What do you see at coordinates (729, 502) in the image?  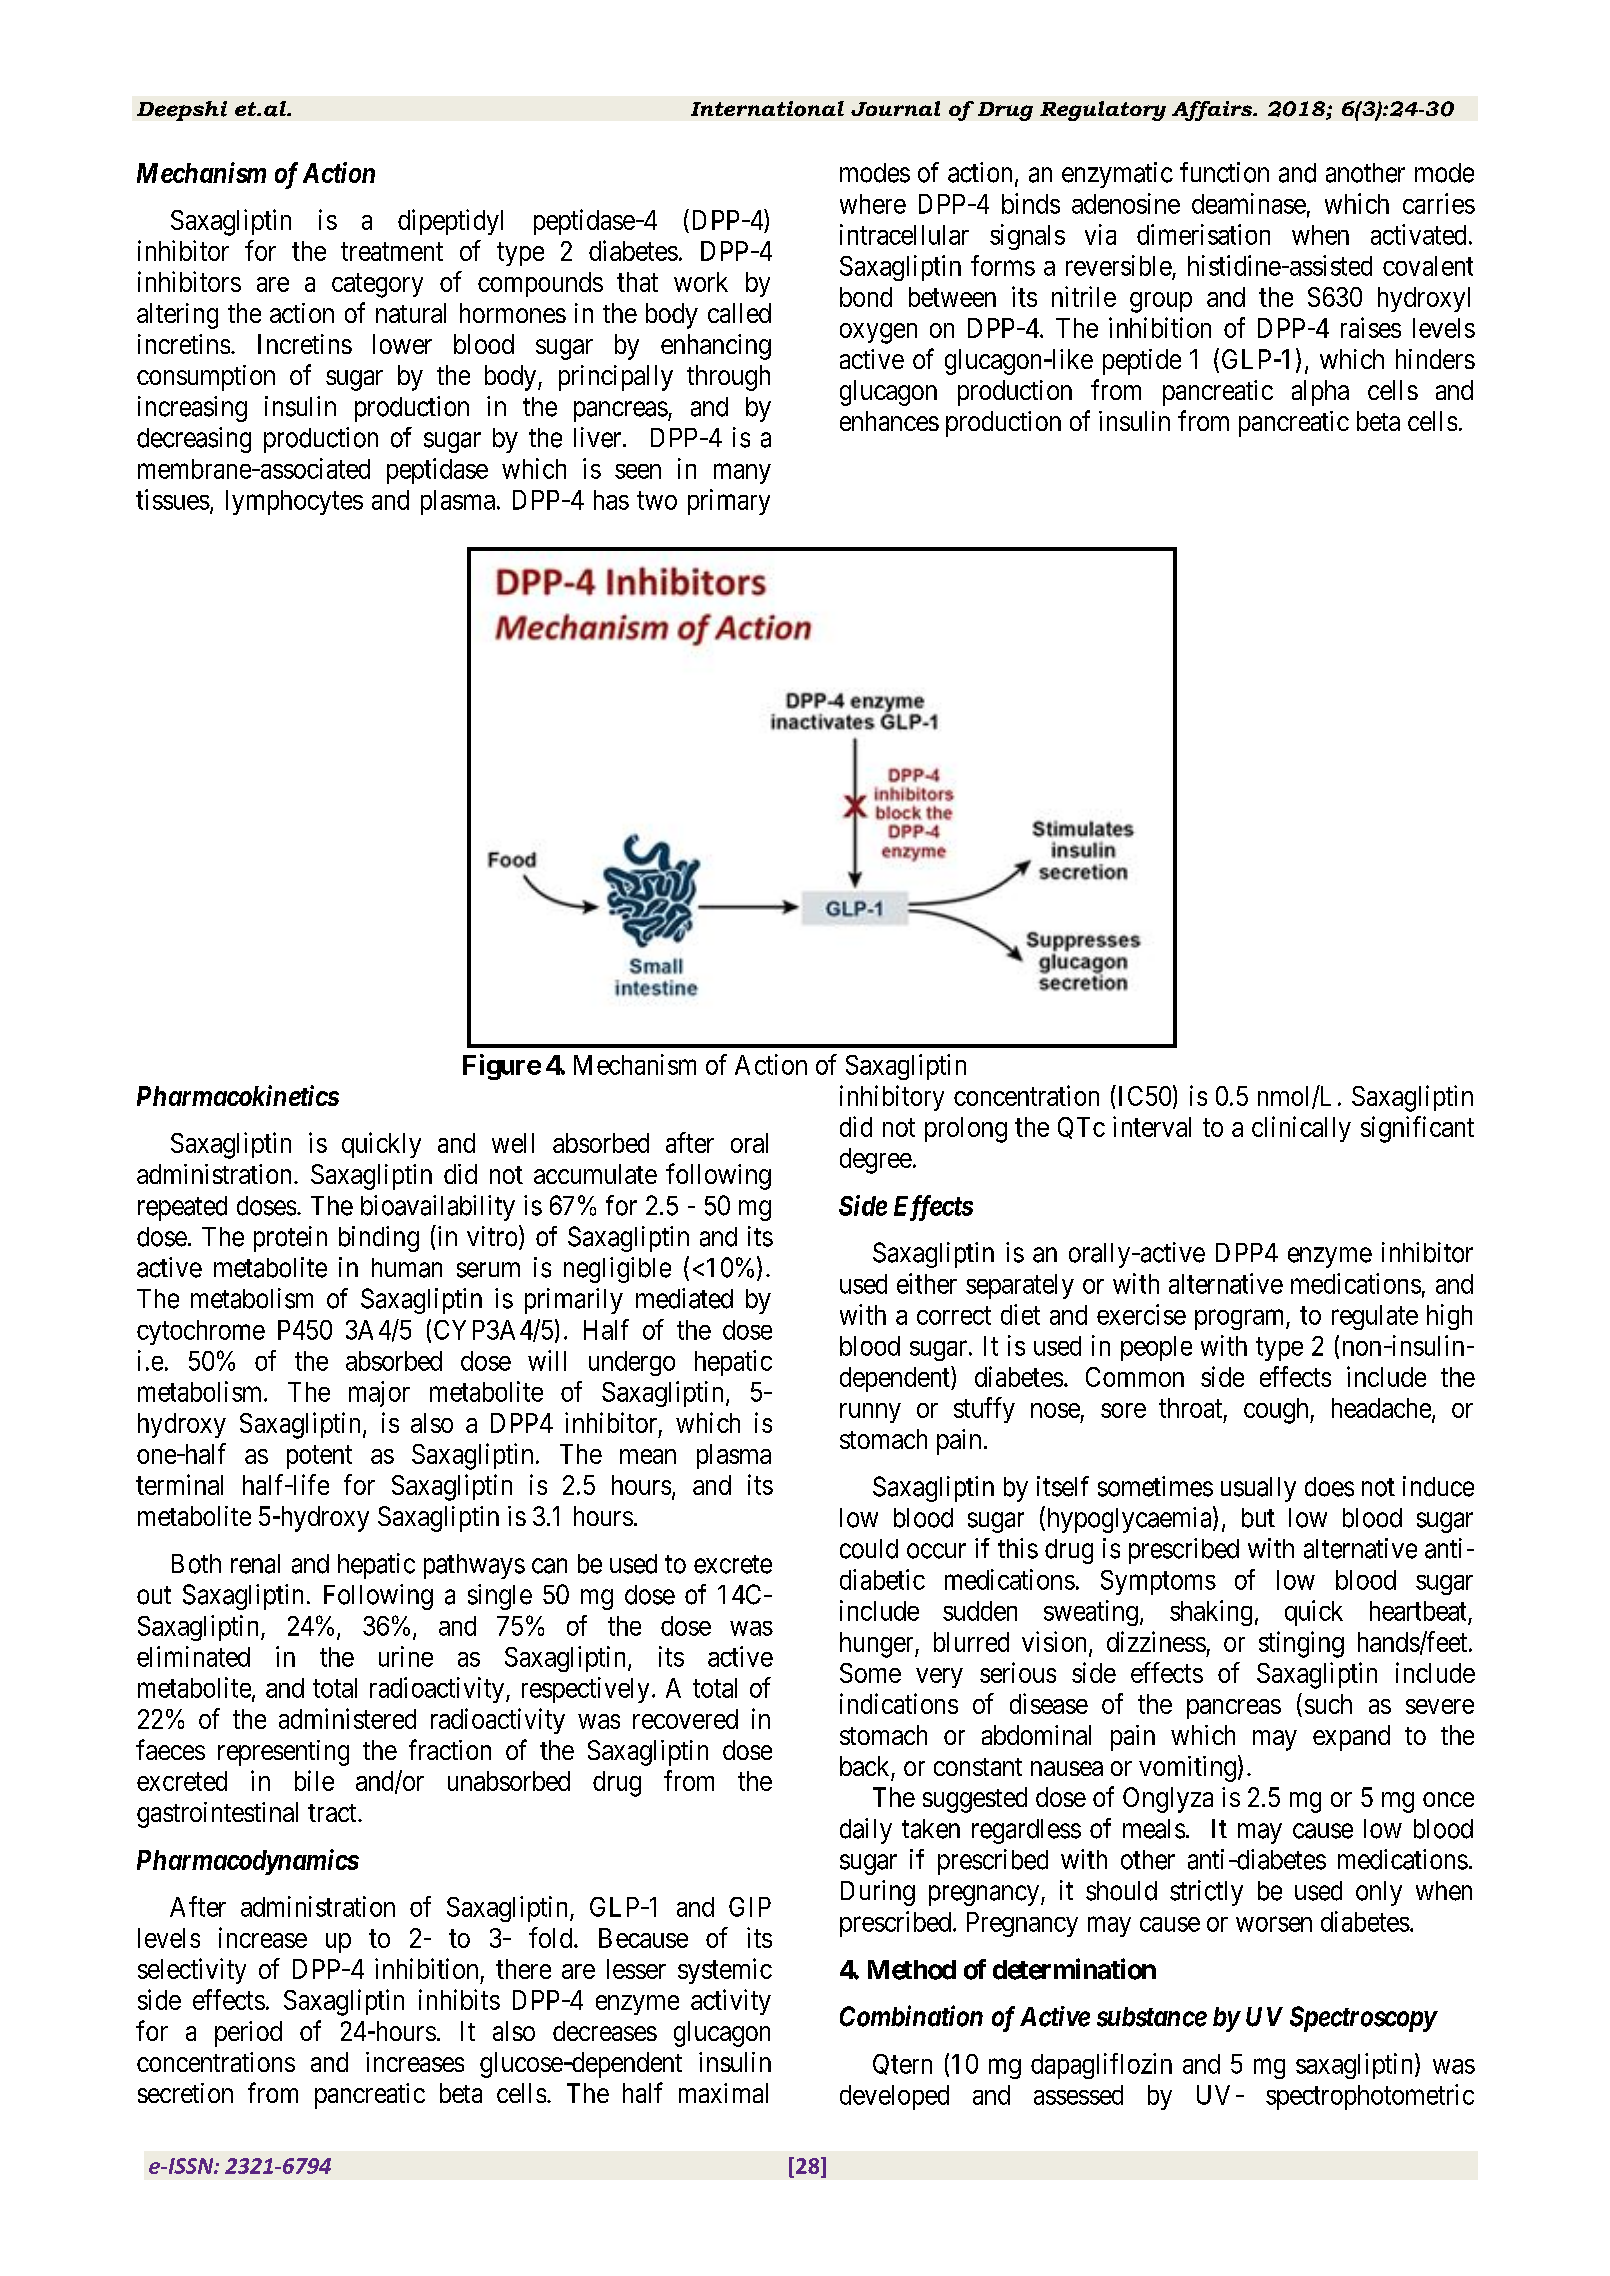 I see `primary` at bounding box center [729, 502].
